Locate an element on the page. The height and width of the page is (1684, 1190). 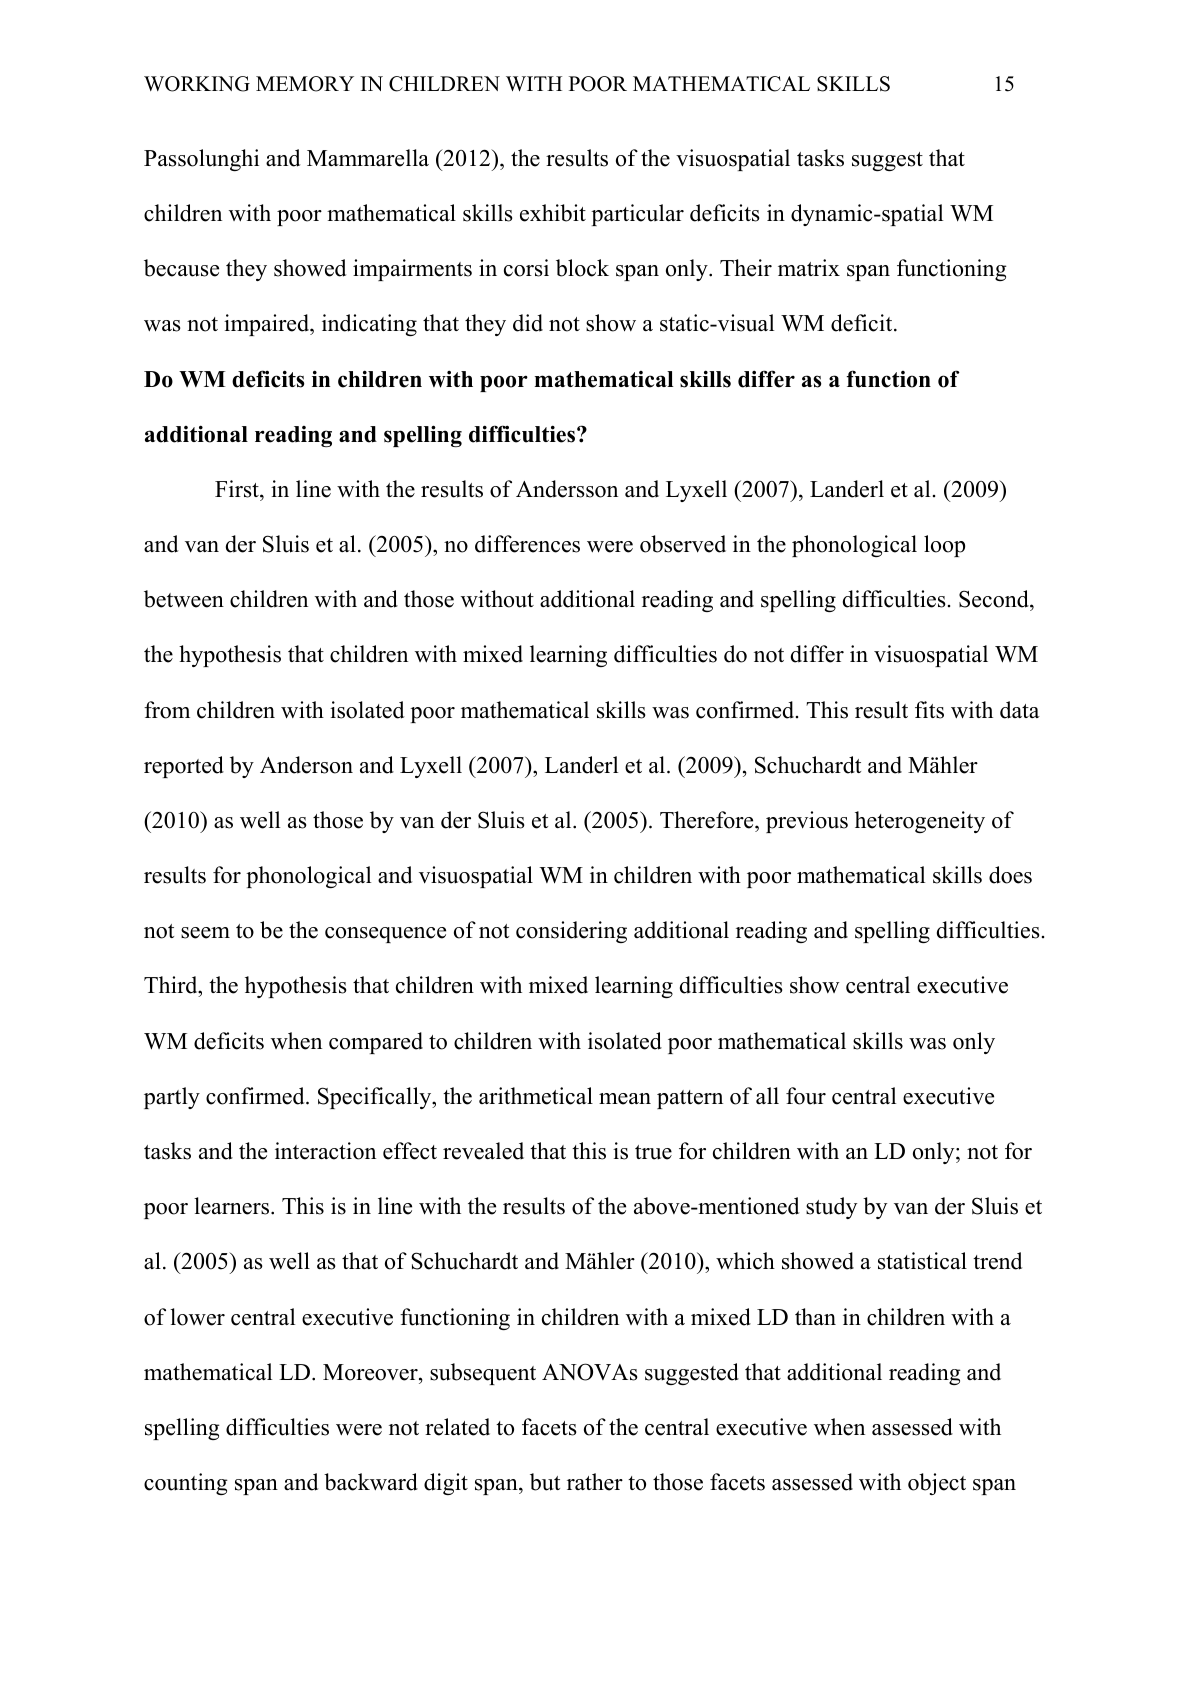
four is located at coordinates (806, 1096).
